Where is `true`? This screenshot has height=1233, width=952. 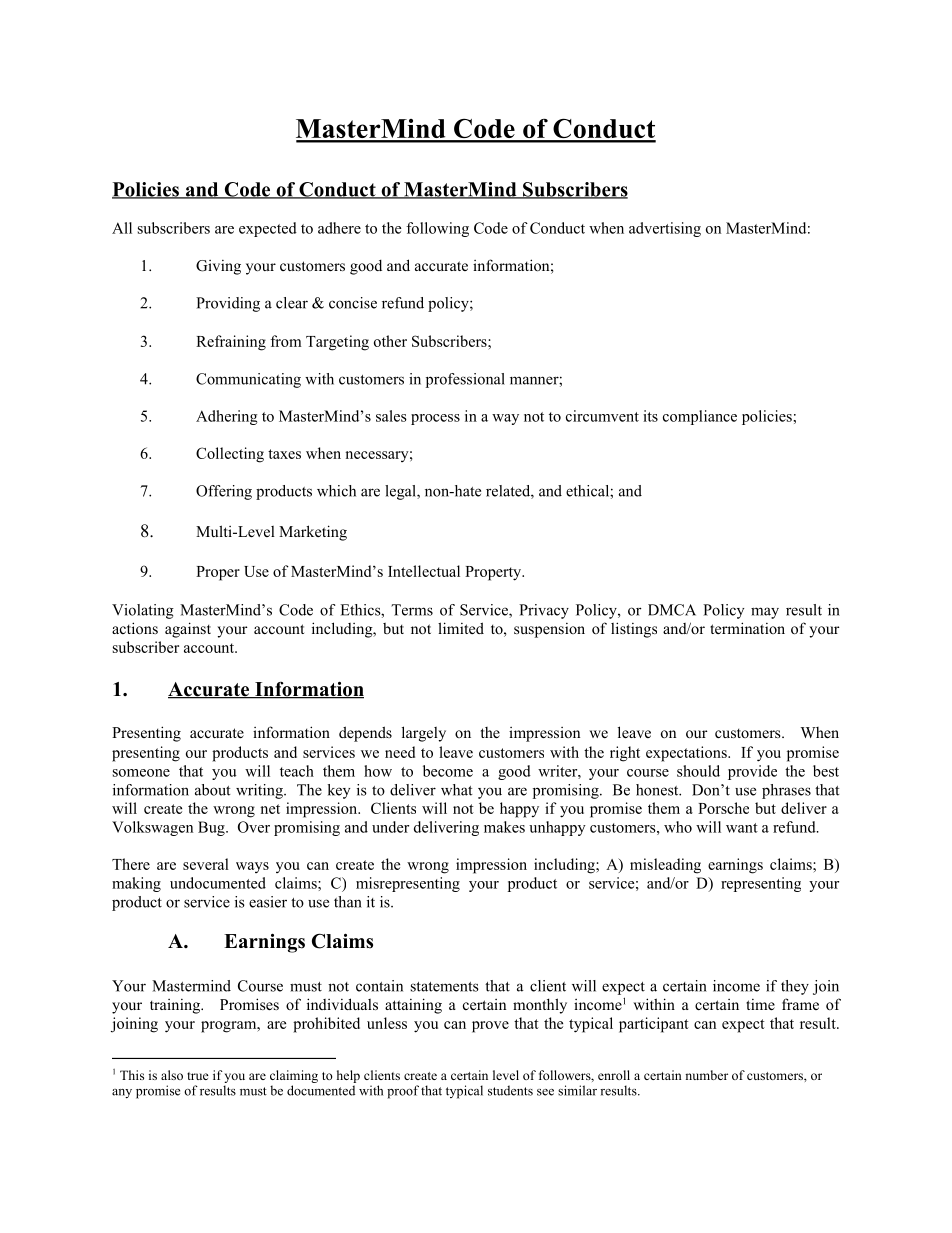 true is located at coordinates (198, 1076).
